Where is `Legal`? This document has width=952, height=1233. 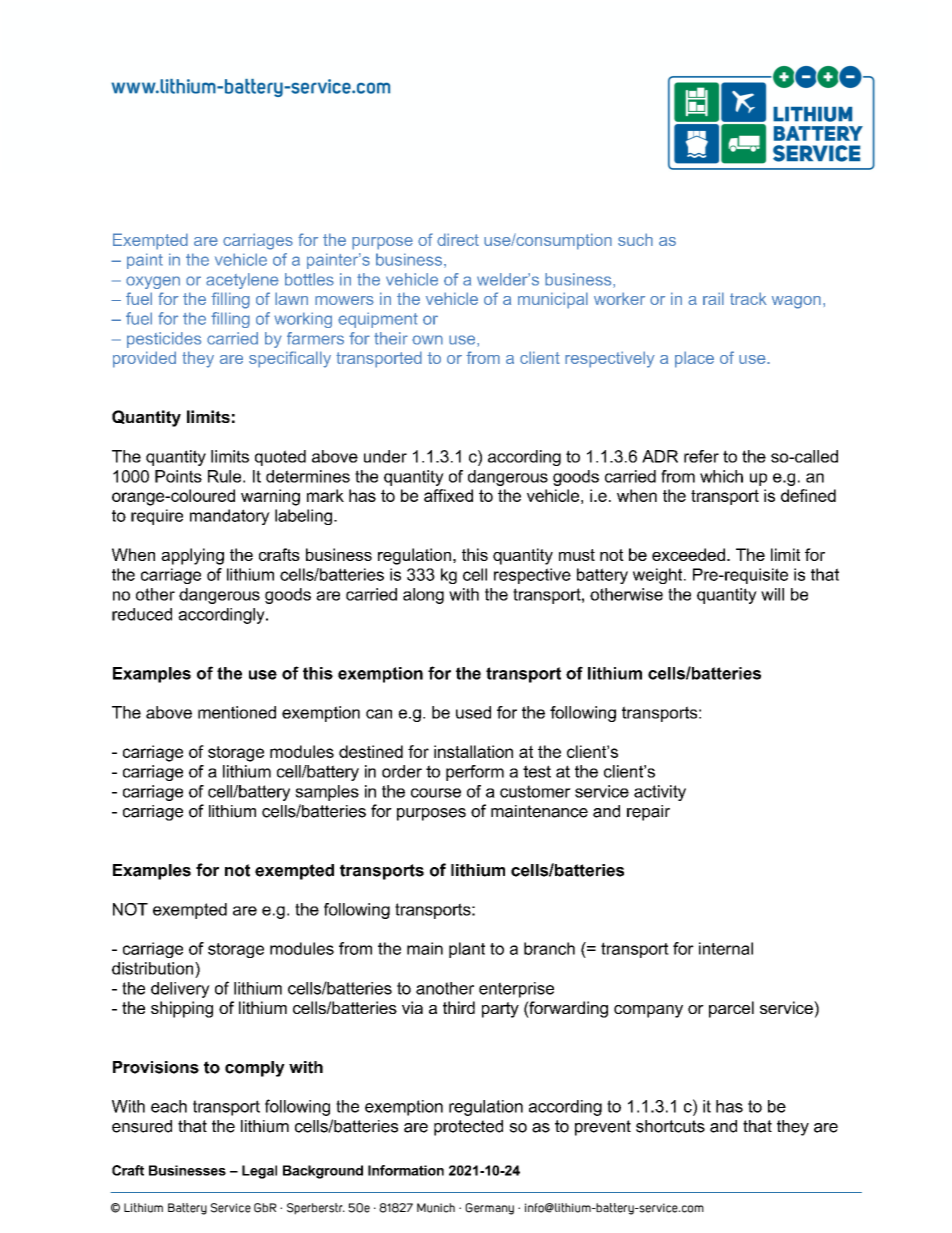
Legal is located at coordinates (259, 1172).
